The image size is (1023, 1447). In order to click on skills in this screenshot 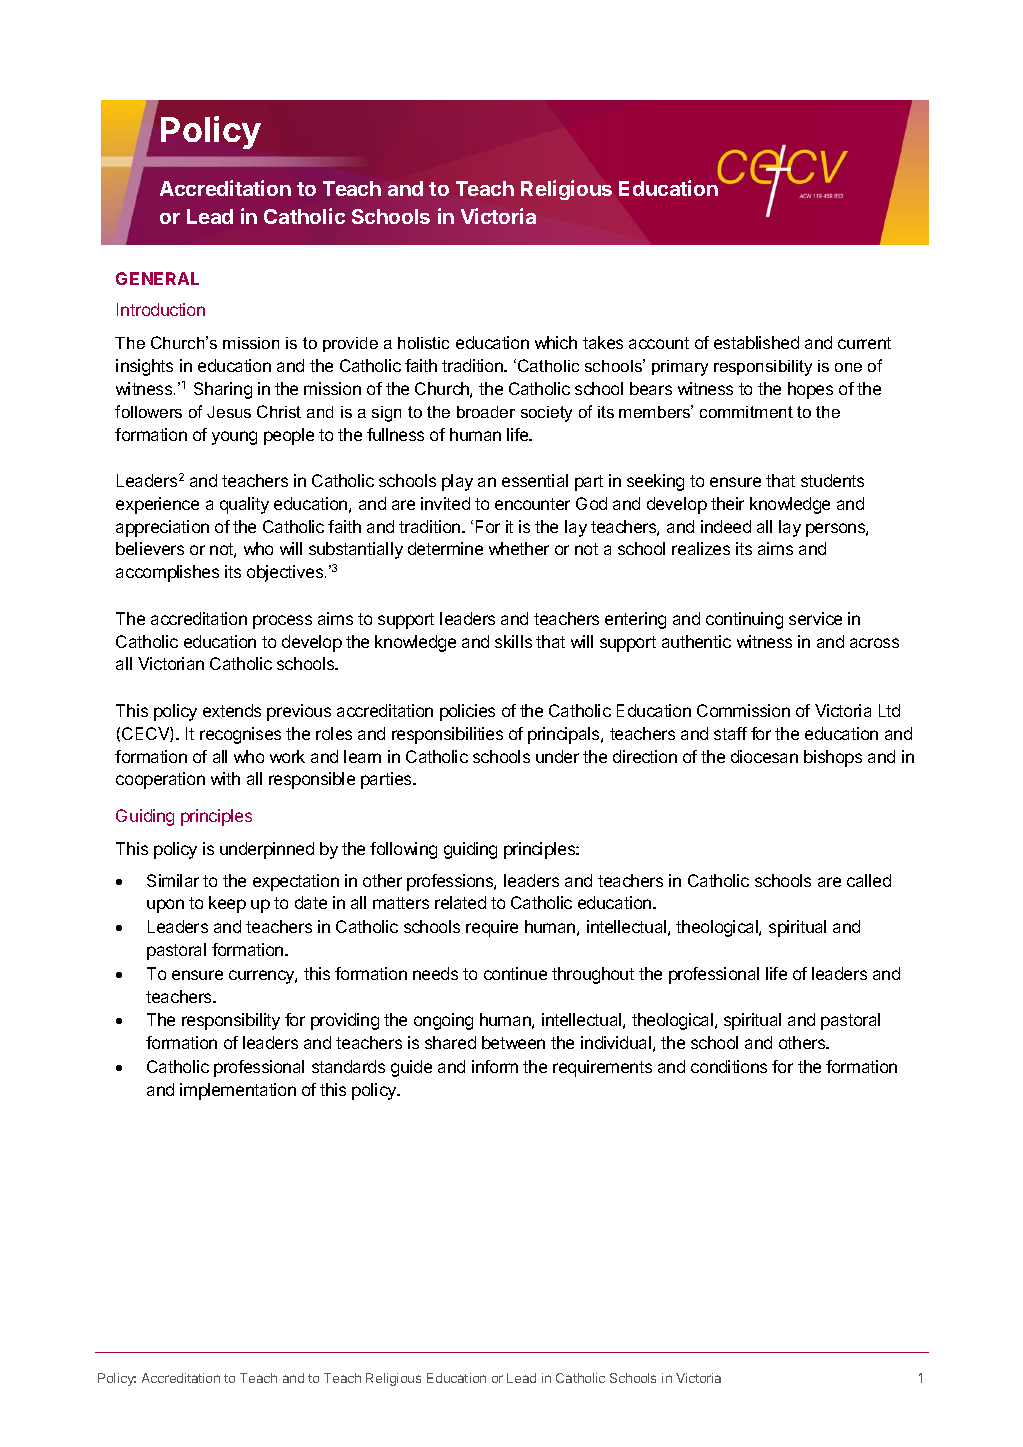, I will do `click(513, 641)`.
